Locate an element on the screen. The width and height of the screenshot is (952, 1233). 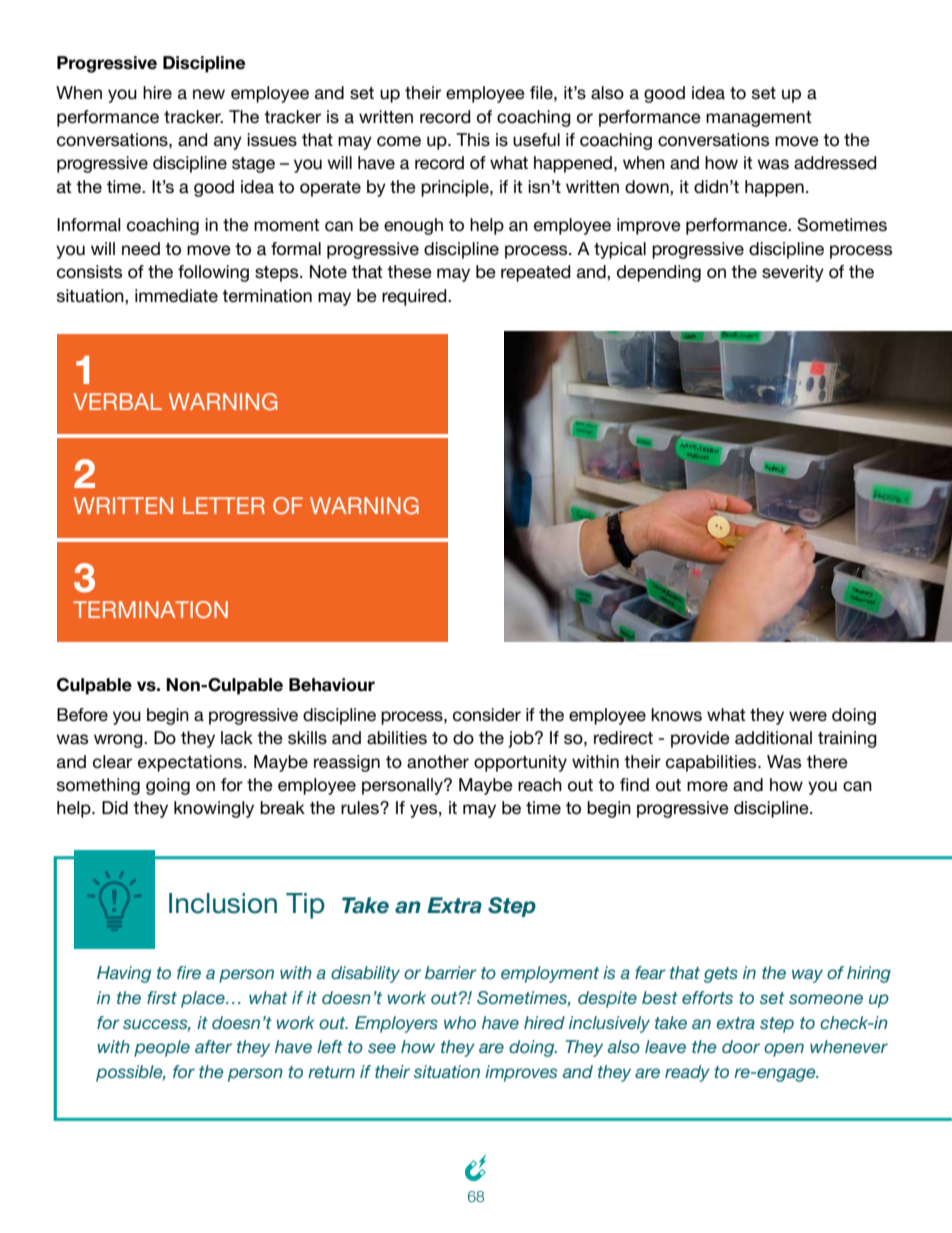
people is located at coordinates (162, 1048).
